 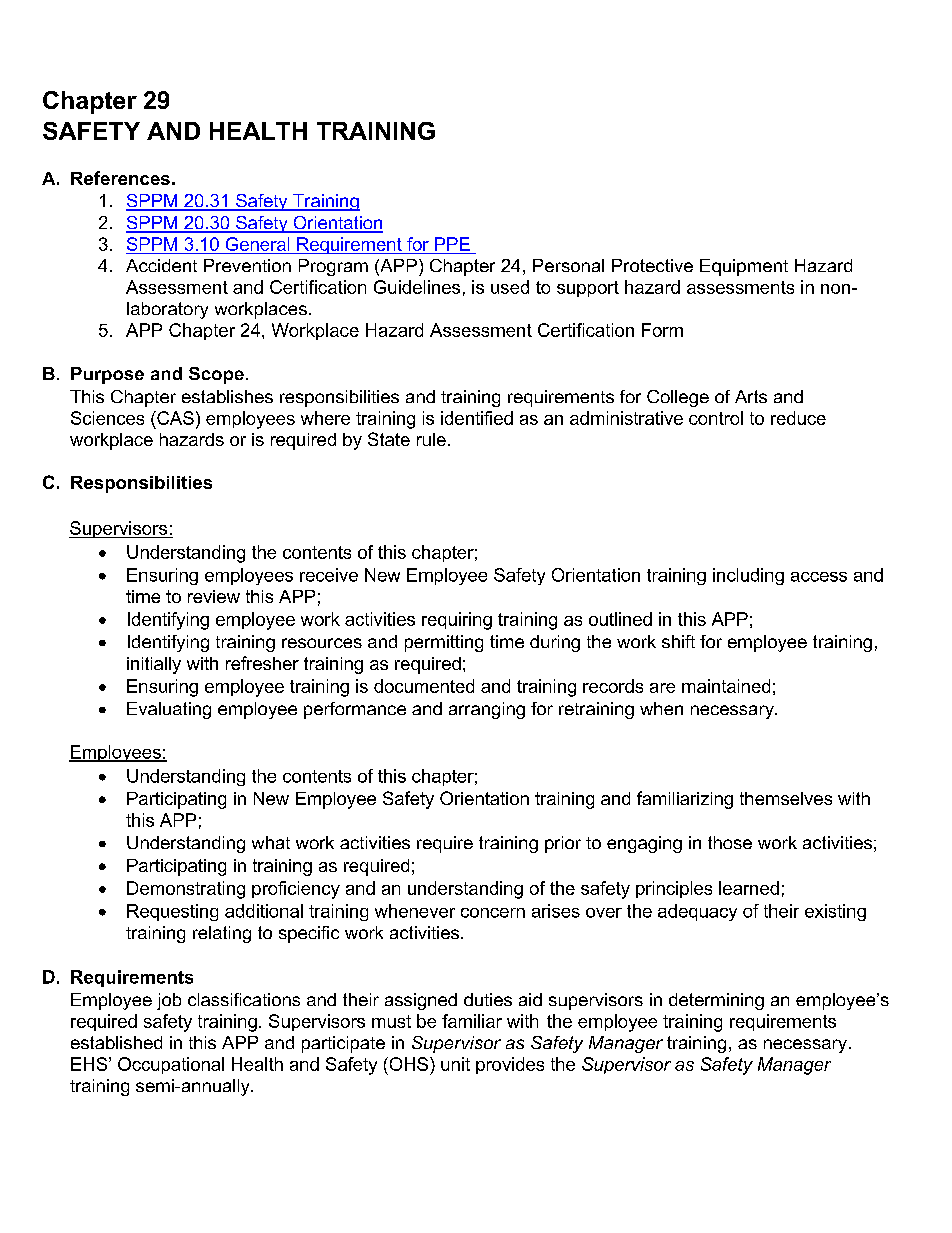 I want to click on Equipment, so click(x=744, y=267).
